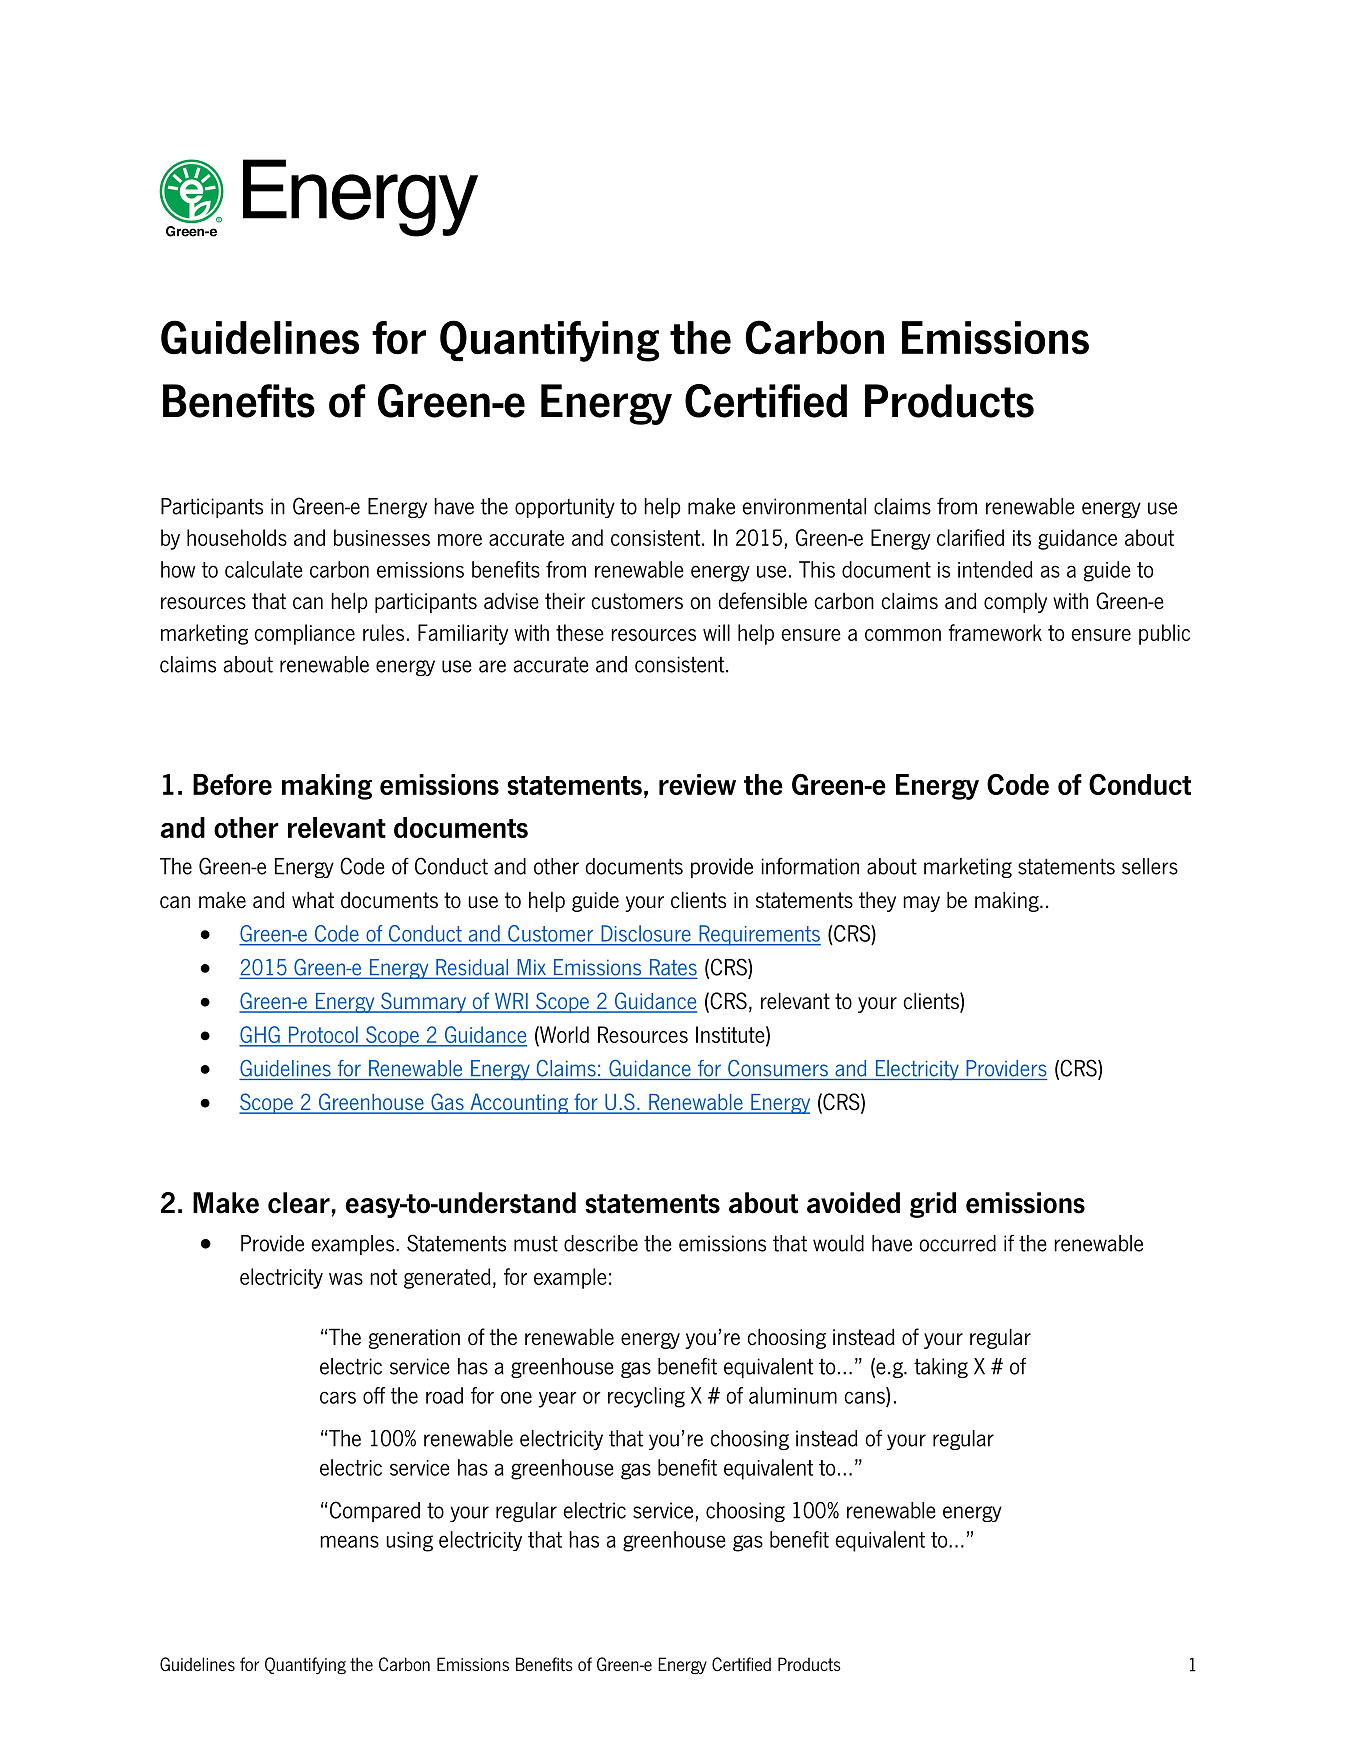  I want to click on households, so click(237, 537).
